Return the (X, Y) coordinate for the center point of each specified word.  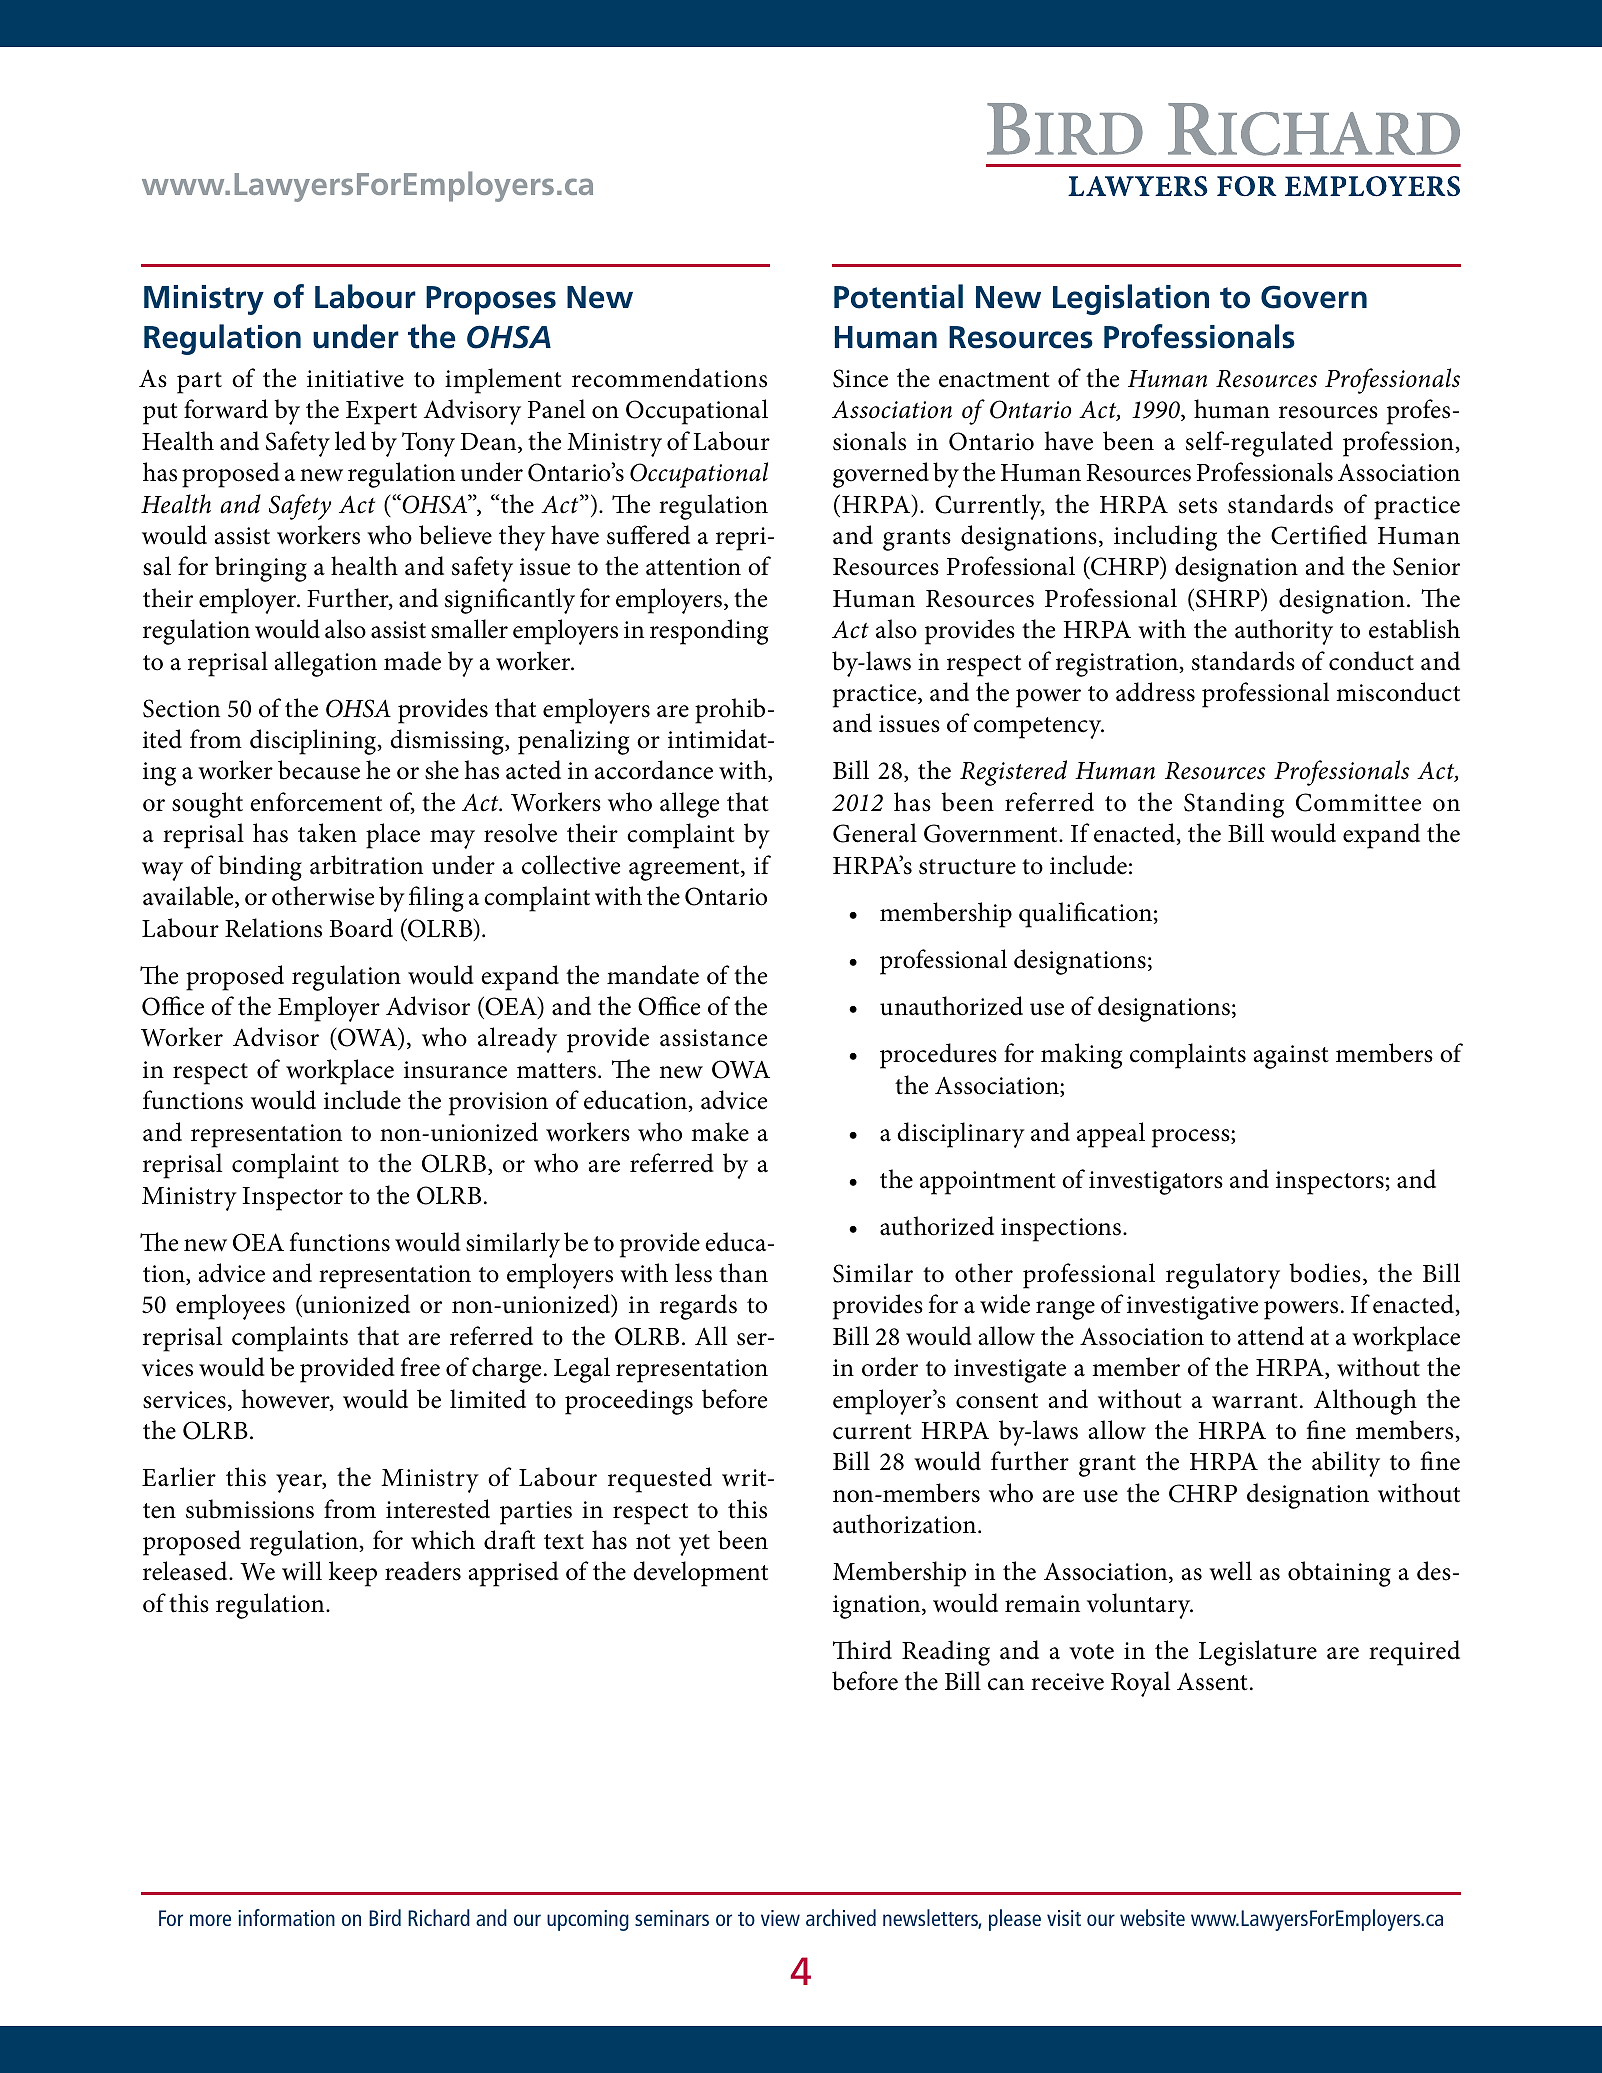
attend (1271, 1336)
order (890, 1367)
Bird (385, 1917)
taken (327, 833)
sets (1198, 506)
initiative (355, 379)
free (420, 1367)
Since (860, 378)
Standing (1234, 805)
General (875, 833)
